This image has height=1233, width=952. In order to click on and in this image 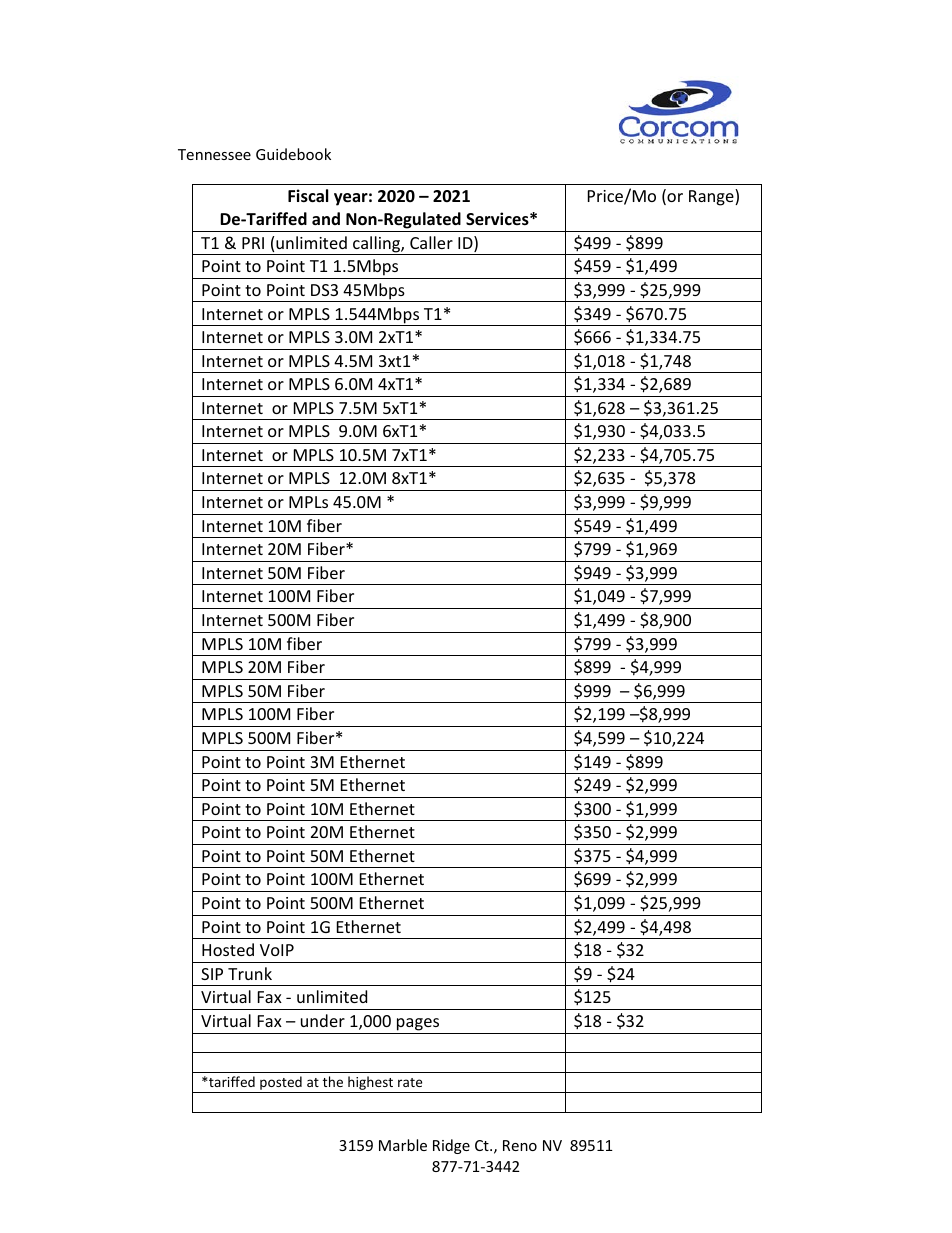, I will do `click(326, 218)`.
